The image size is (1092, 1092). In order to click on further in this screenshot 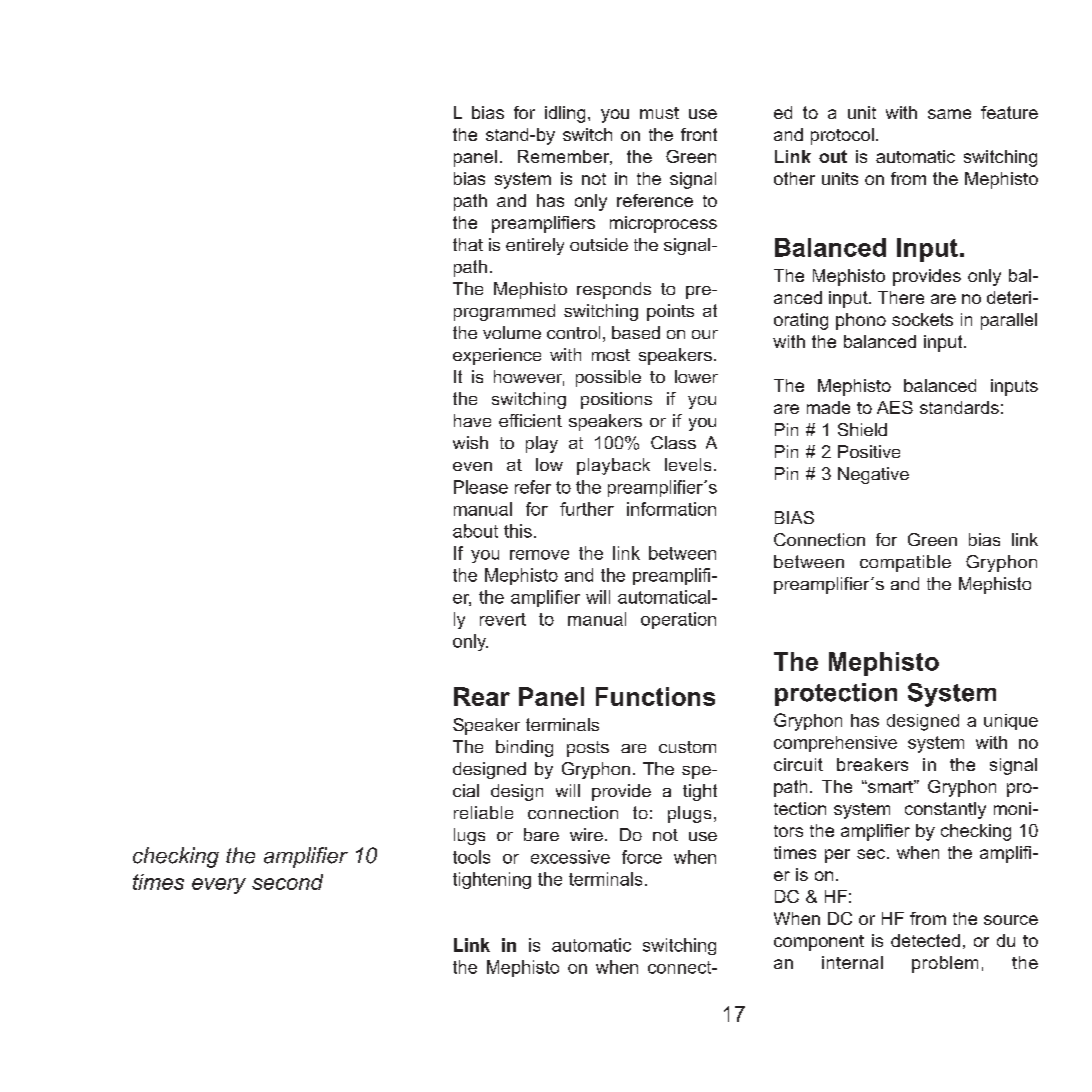, I will do `click(587, 509)`.
